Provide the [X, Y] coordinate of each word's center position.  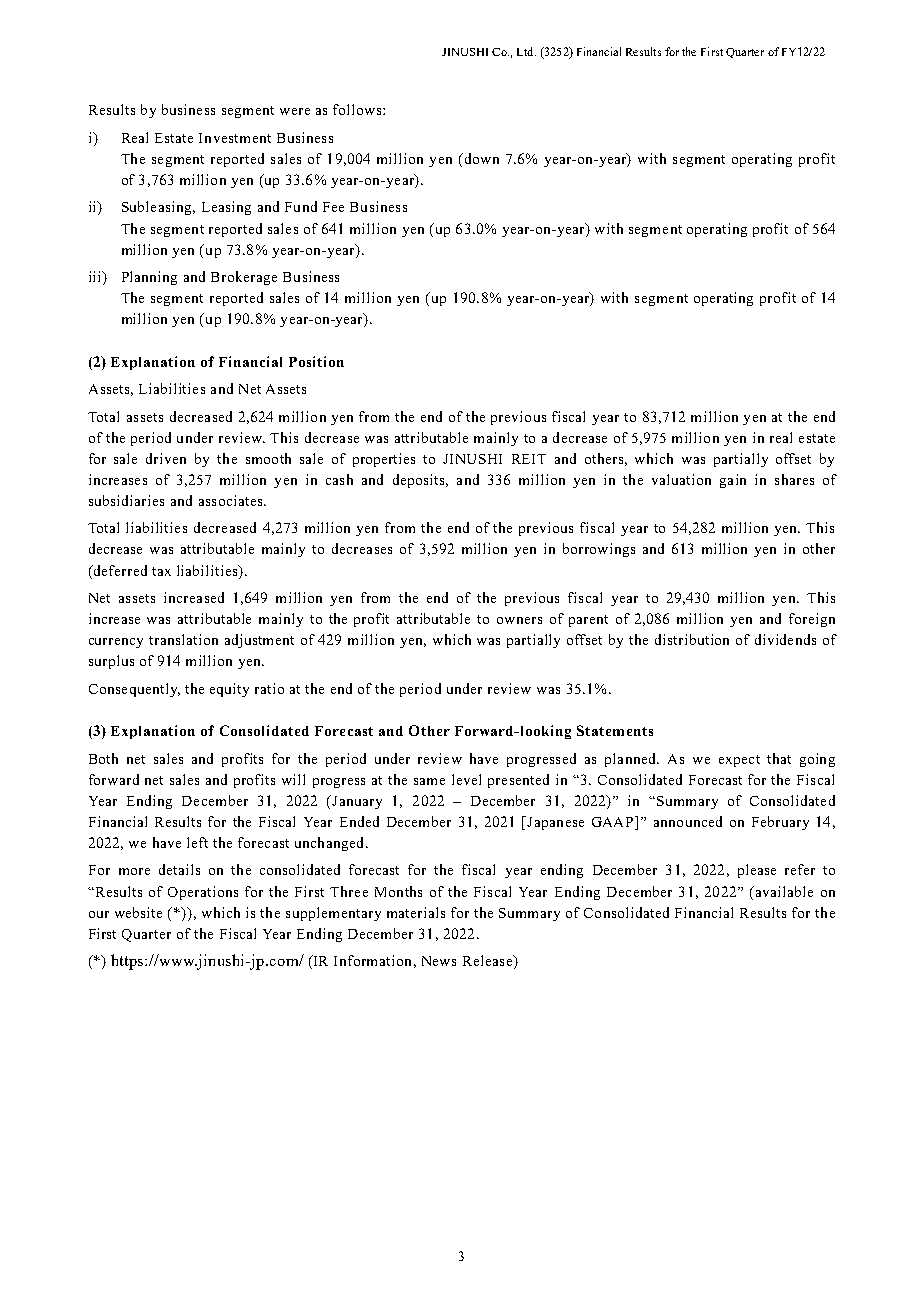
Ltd [526, 51]
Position [316, 361]
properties [384, 460]
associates [232, 500]
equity [229, 690]
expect [739, 761]
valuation [681, 479]
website [138, 912]
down [480, 158]
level [466, 779]
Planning [149, 278]
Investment [235, 138]
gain [733, 481]
